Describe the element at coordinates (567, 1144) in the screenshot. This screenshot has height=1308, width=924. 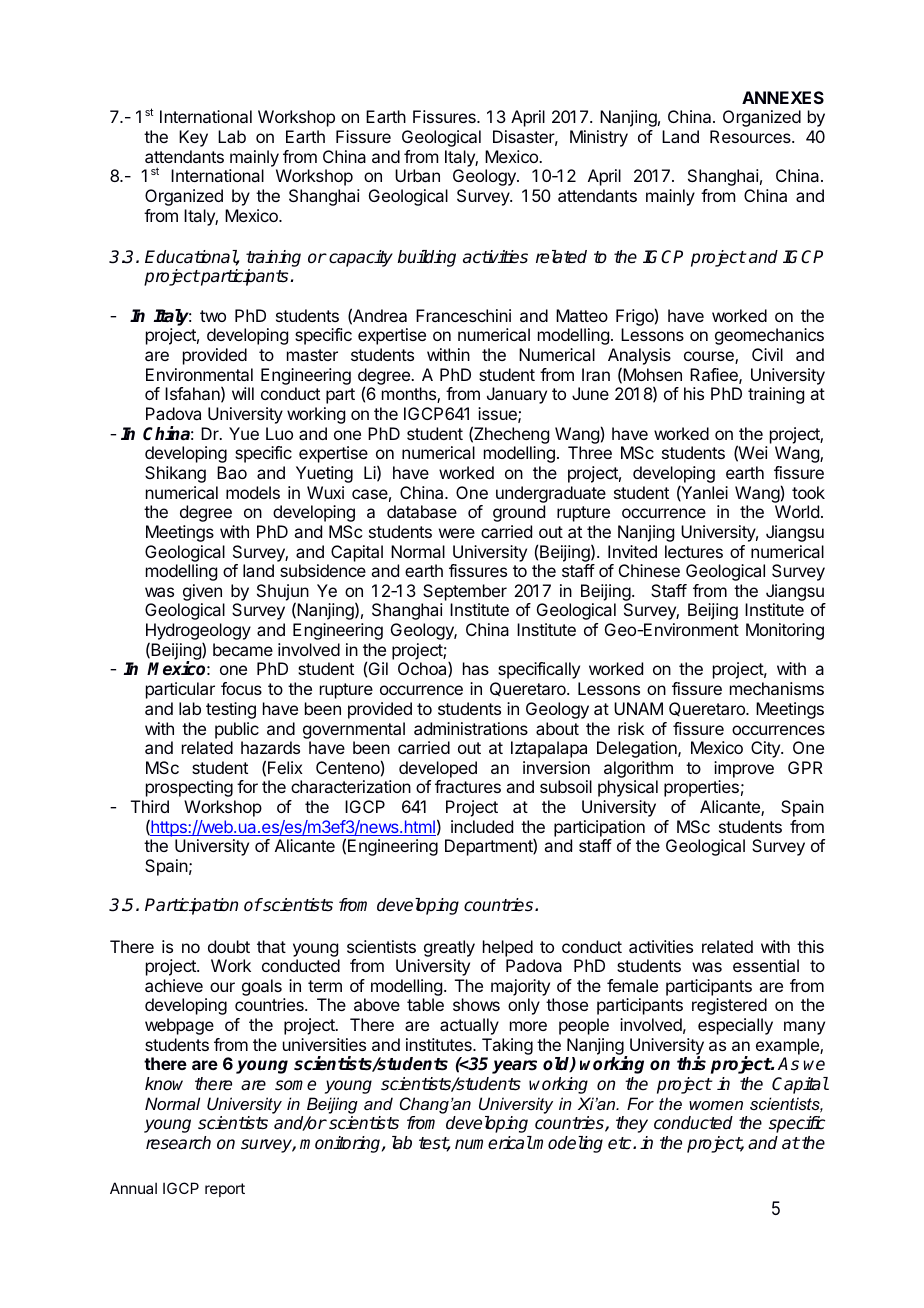
I see `modeling` at that location.
